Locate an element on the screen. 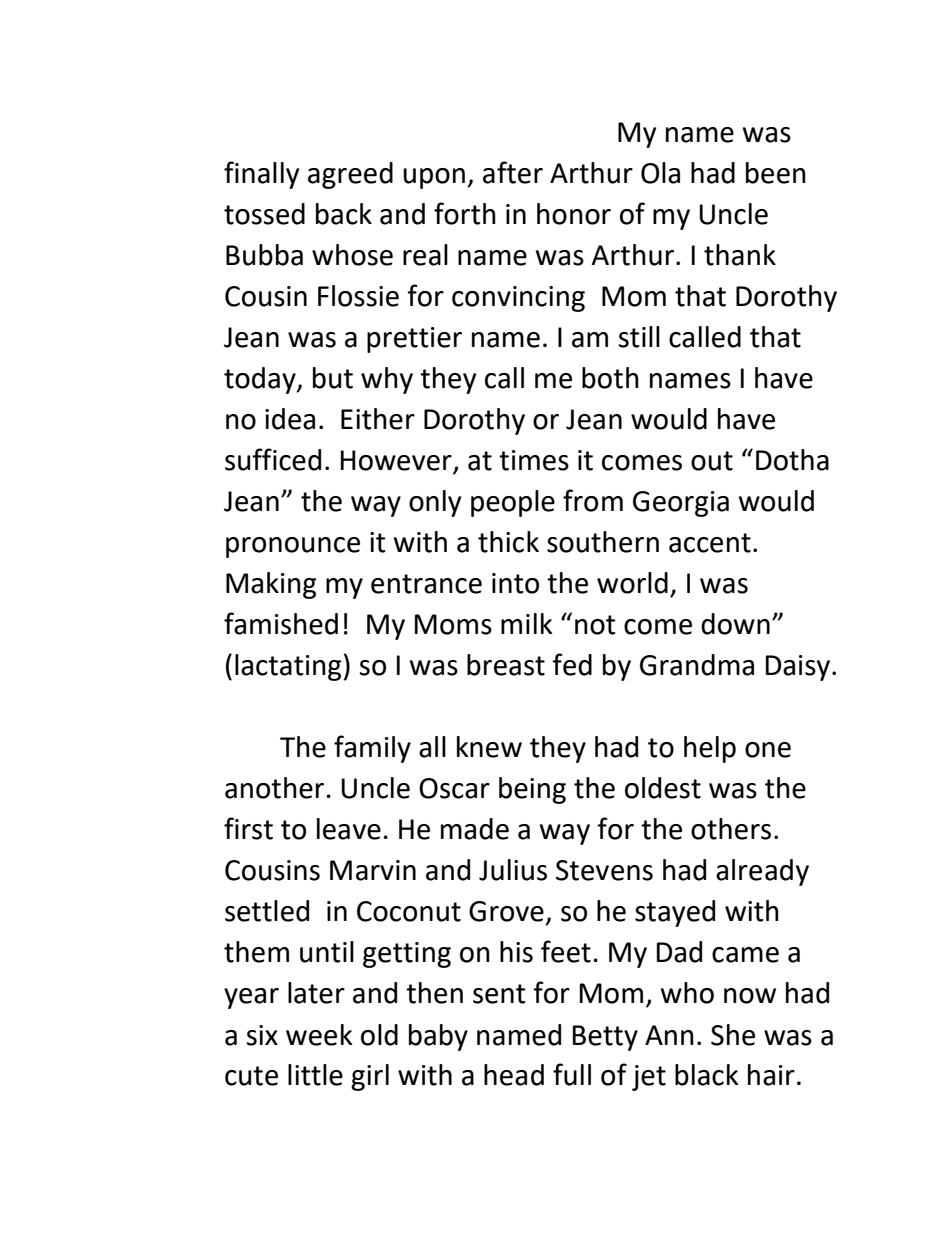 The width and height of the screenshot is (952, 1233). after is located at coordinates (513, 172).
